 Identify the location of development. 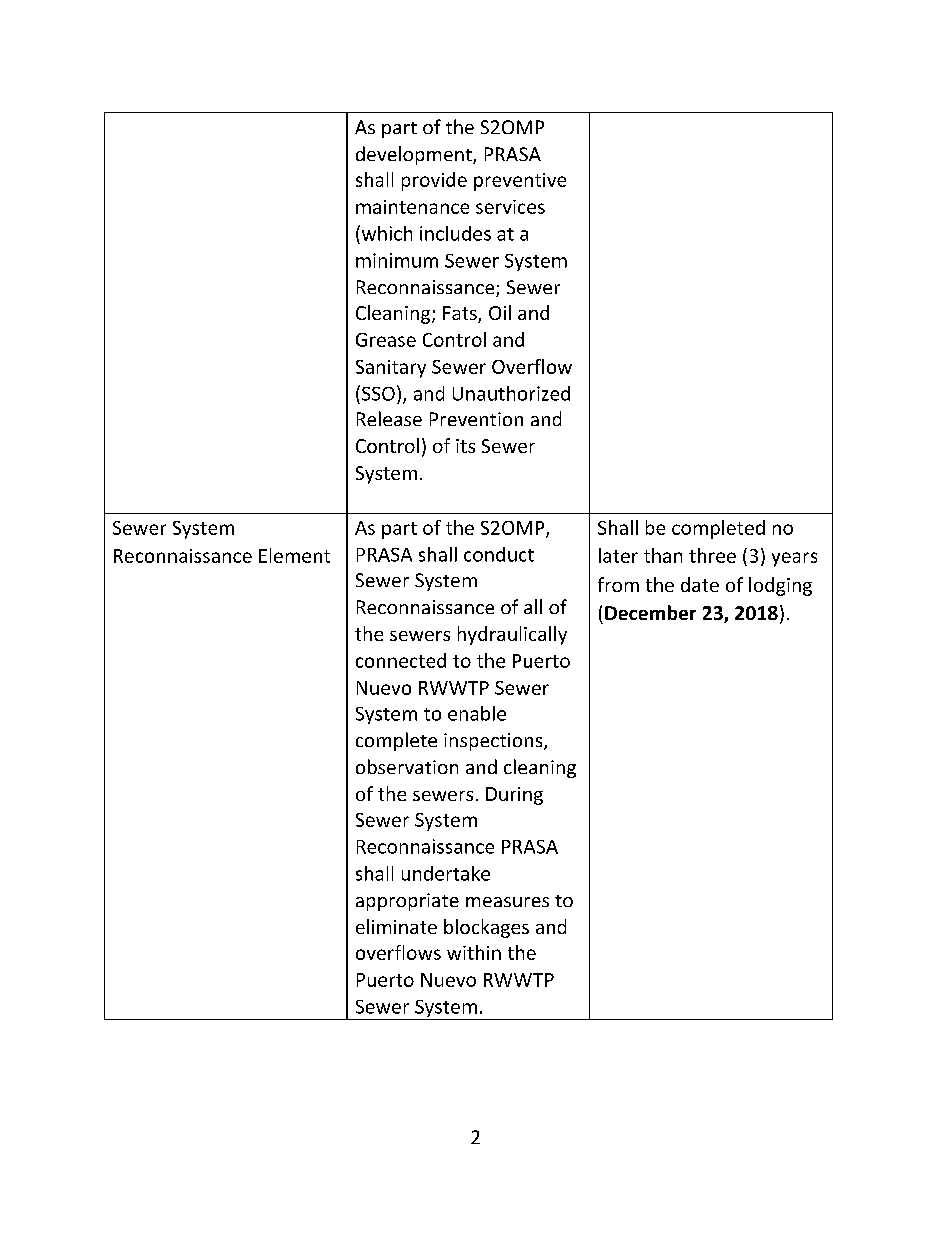
(415, 155).
